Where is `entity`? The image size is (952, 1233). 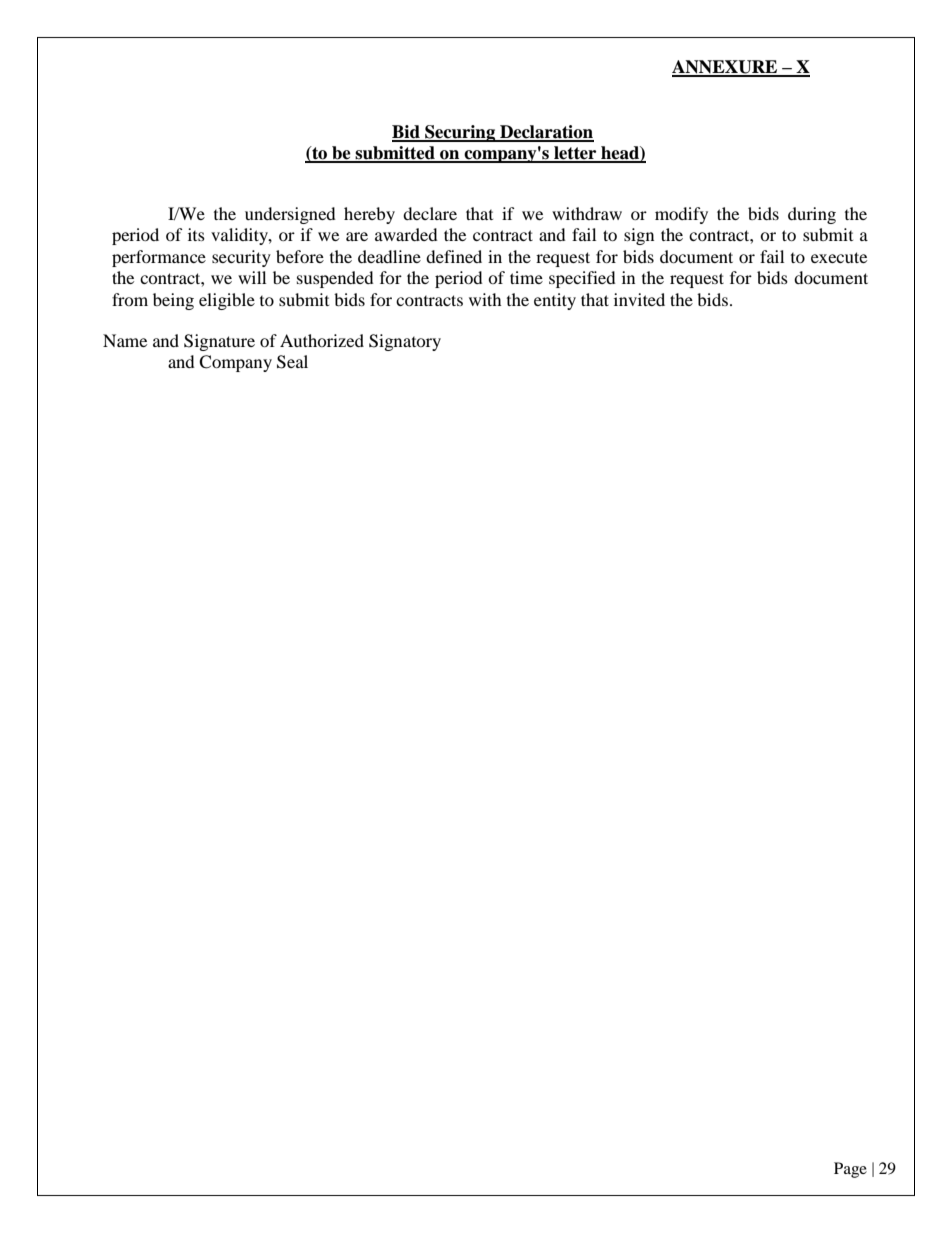
entity is located at coordinates (555, 301).
